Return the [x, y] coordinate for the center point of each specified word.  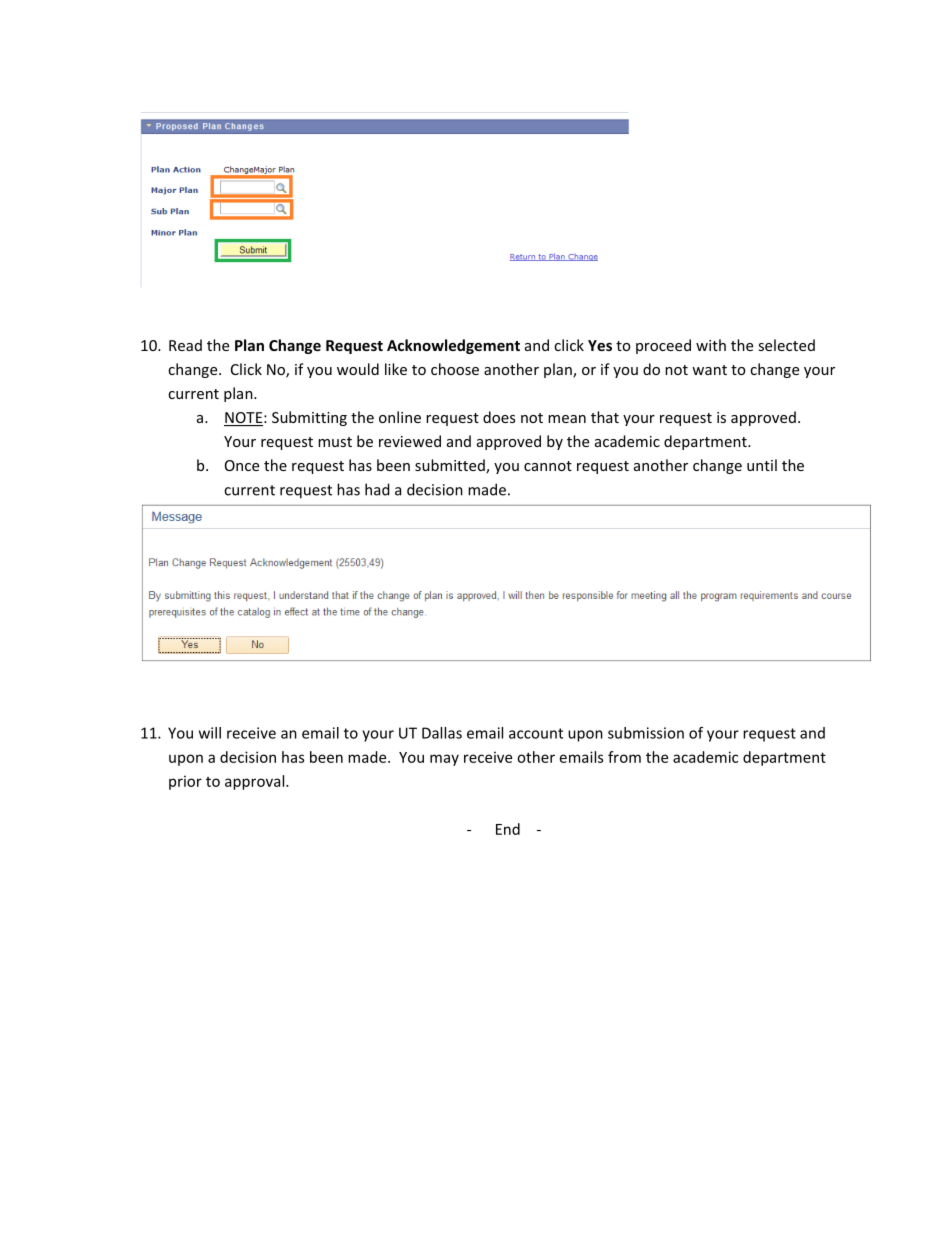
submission [646, 733]
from [624, 757]
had [377, 489]
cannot [548, 466]
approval [256, 782]
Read [185, 345]
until [762, 465]
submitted [451, 466]
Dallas [442, 733]
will [210, 733]
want [709, 370]
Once [242, 465]
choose [455, 369]
